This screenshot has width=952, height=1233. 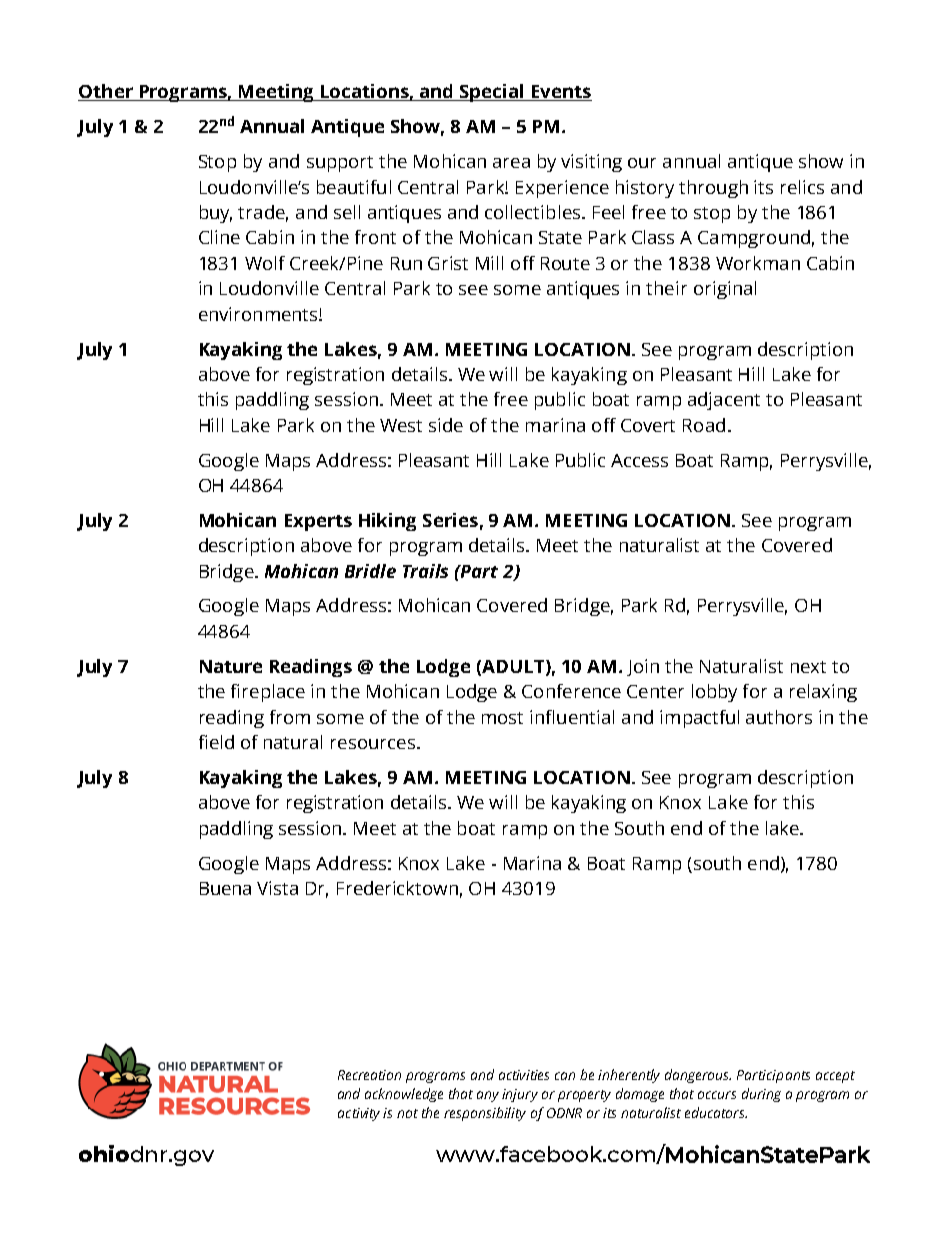 I want to click on Road, so click(x=704, y=425).
